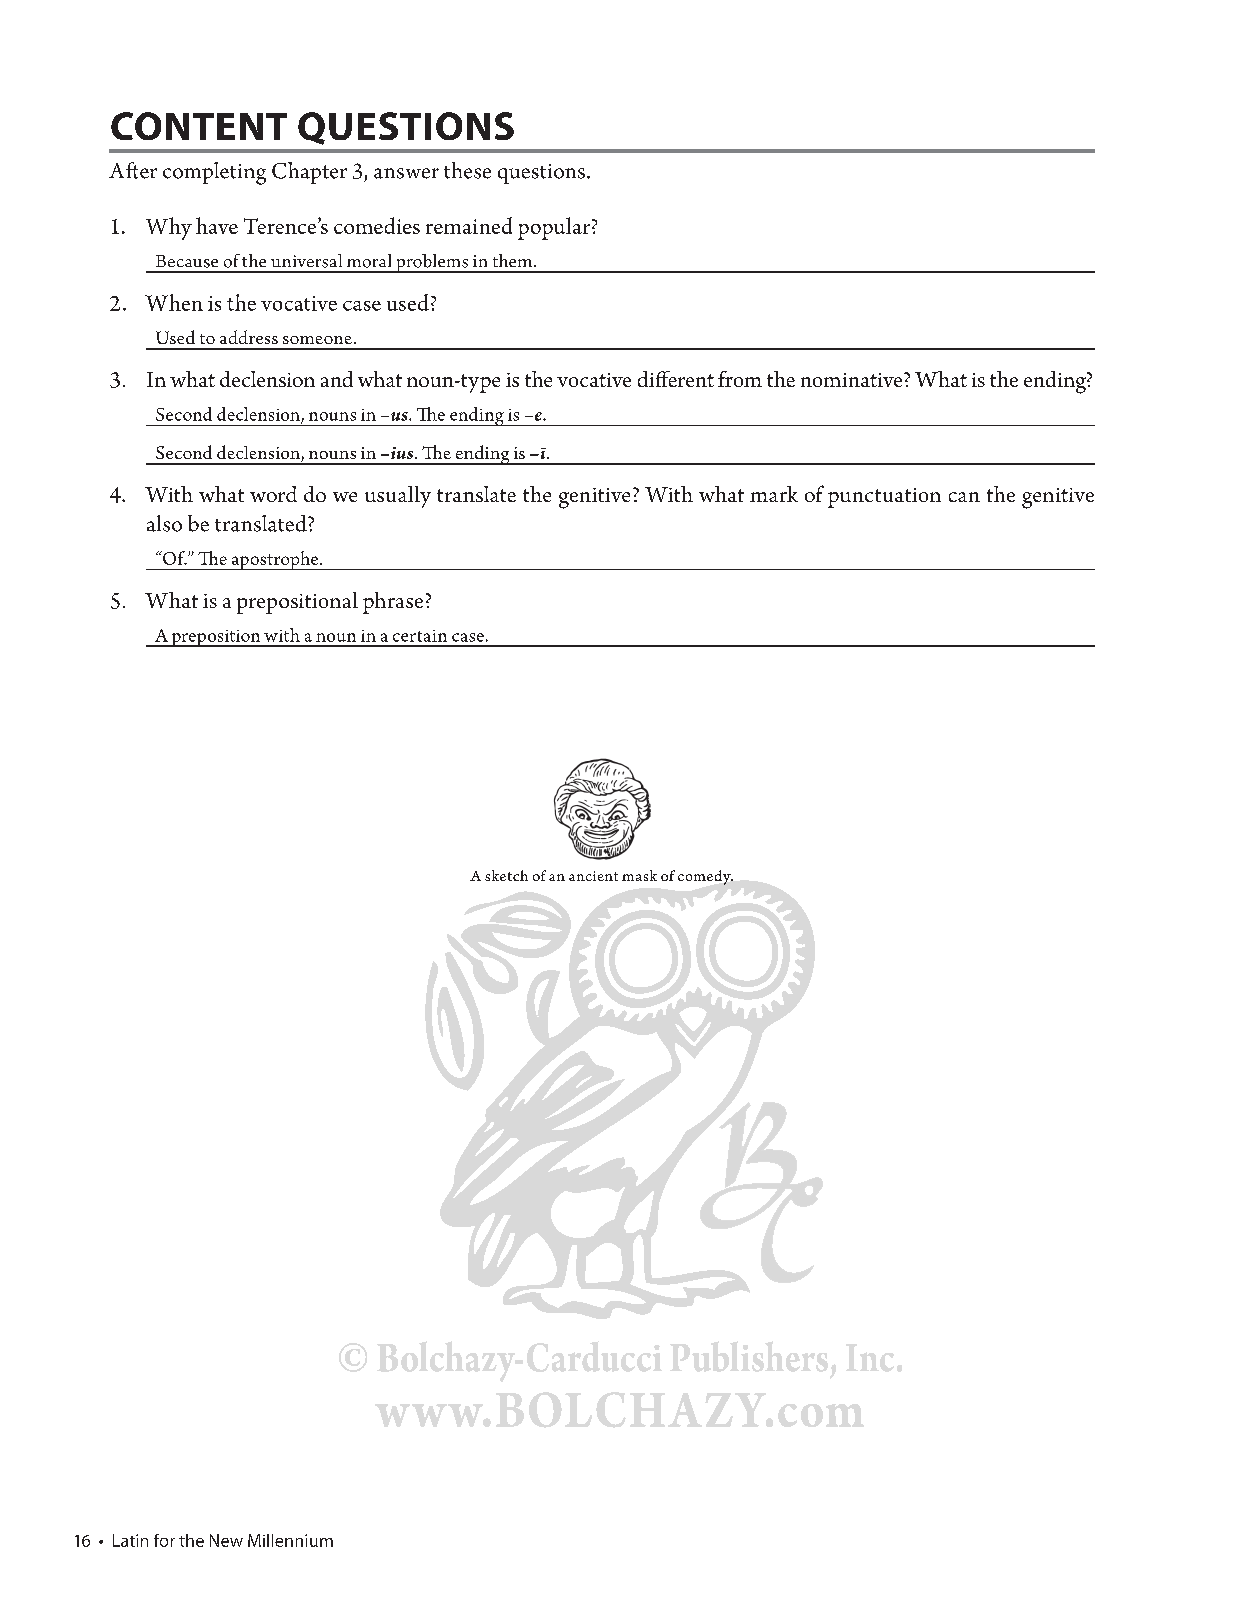 The height and width of the screenshot is (1606, 1241). I want to click on comedy, so click(705, 877).
